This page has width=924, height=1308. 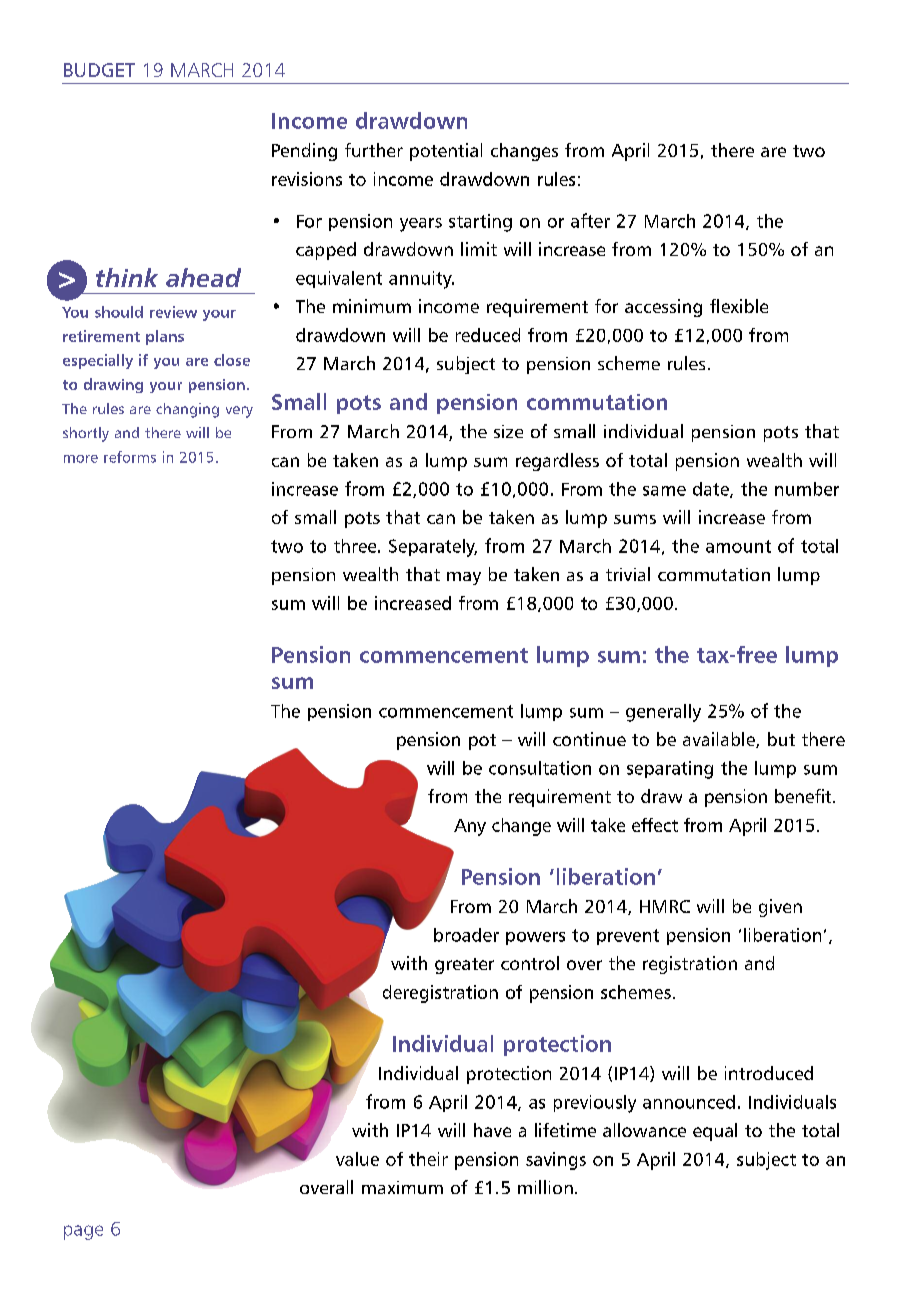 What do you see at coordinates (488, 335) in the page?
I see `reduced` at bounding box center [488, 335].
